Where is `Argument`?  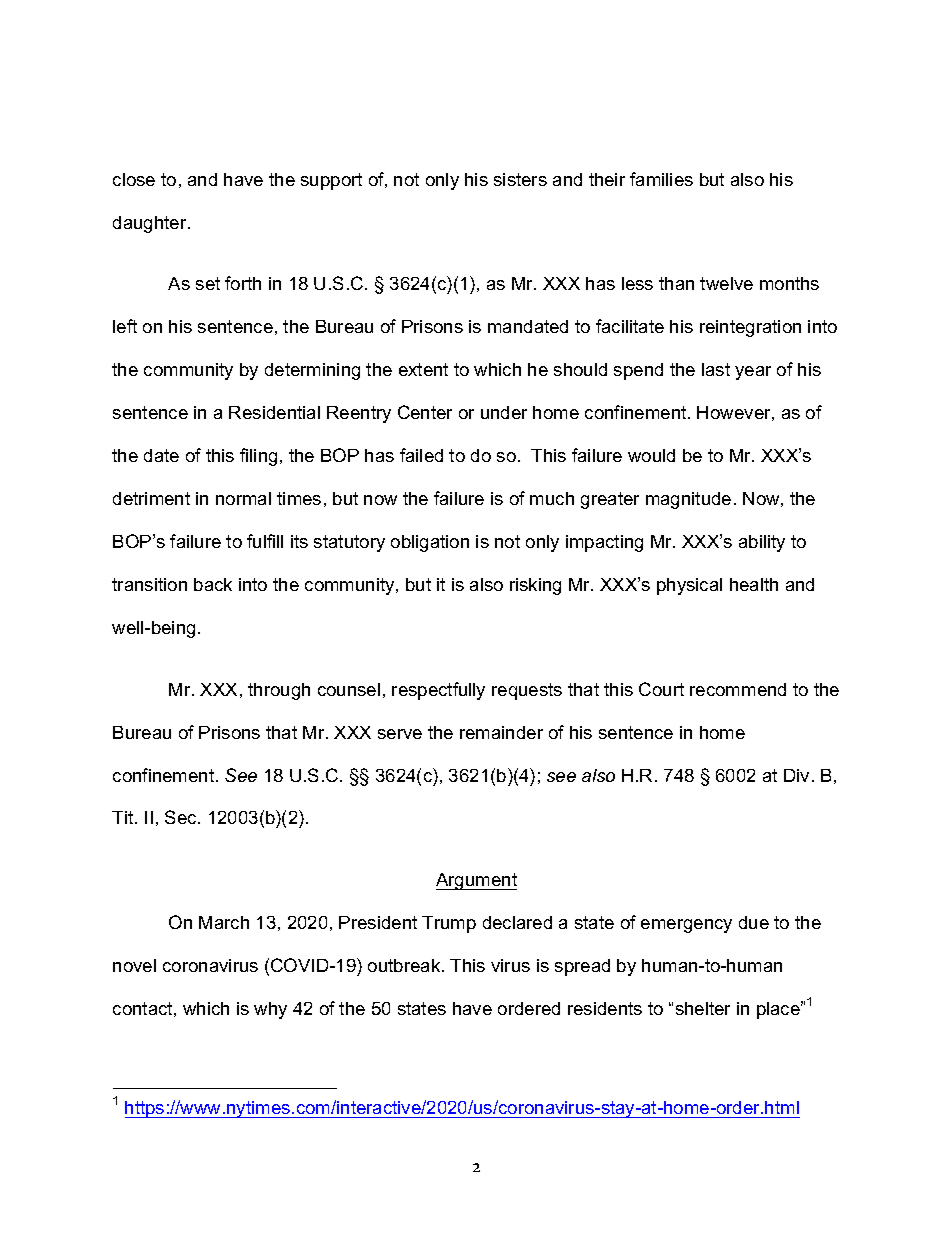 Argument is located at coordinates (476, 881).
